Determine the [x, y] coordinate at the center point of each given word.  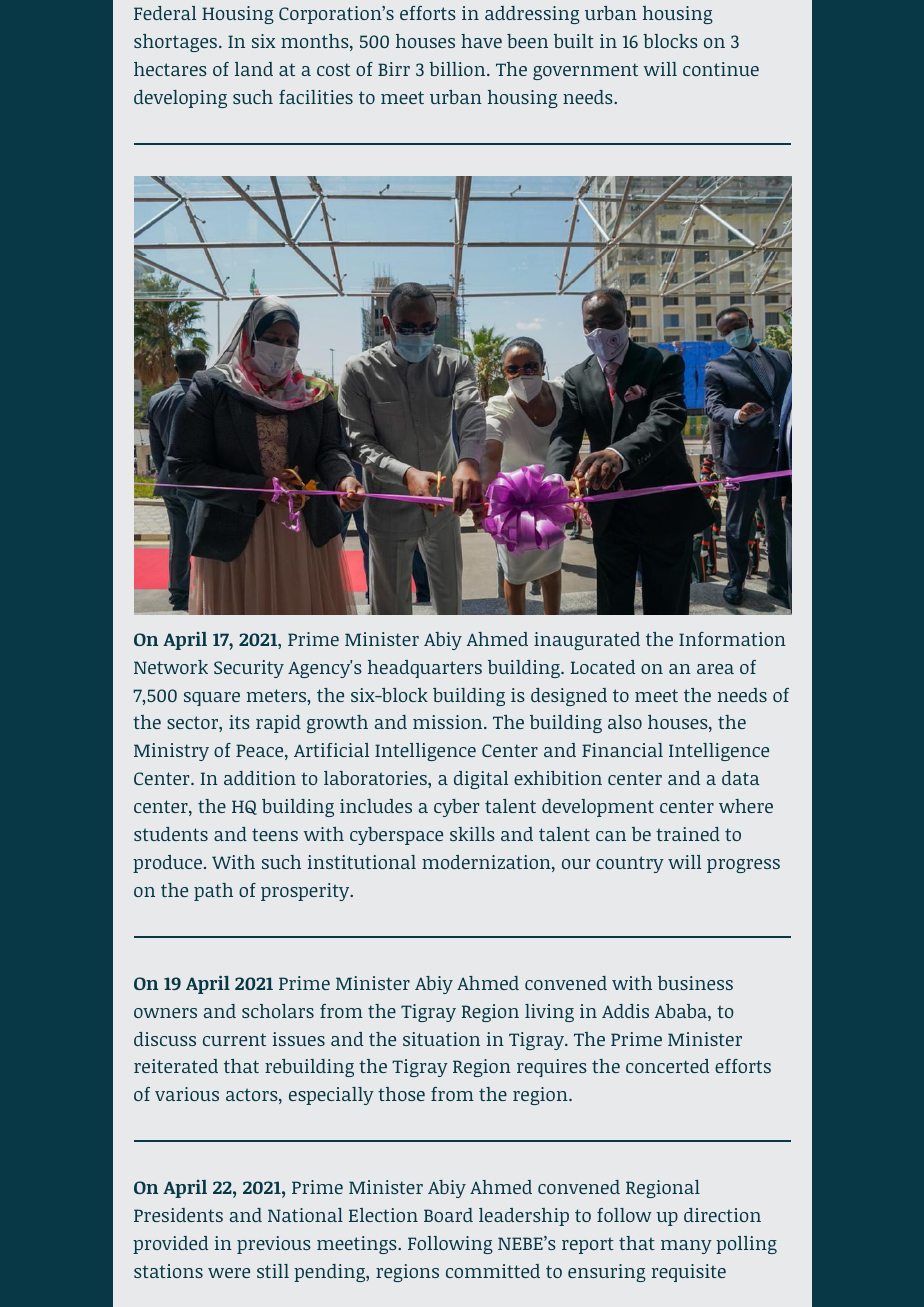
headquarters [425, 669]
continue [721, 69]
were [229, 1273]
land [254, 69]
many [686, 1247]
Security [249, 669]
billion [457, 69]
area [715, 669]
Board [448, 1215]
